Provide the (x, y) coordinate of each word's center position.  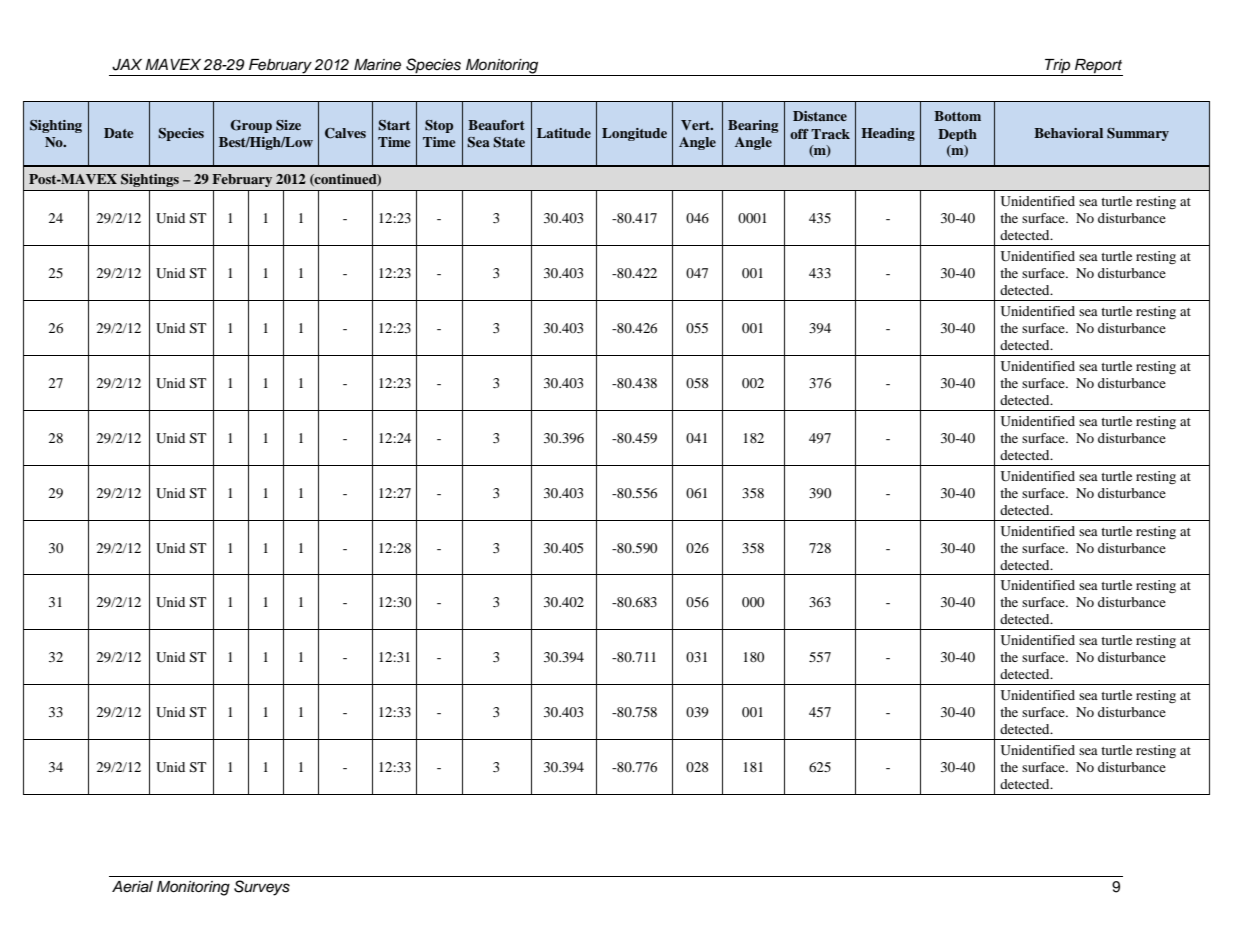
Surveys (262, 888)
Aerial (132, 887)
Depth (957, 135)
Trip (1058, 67)
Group (251, 126)
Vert (697, 125)
